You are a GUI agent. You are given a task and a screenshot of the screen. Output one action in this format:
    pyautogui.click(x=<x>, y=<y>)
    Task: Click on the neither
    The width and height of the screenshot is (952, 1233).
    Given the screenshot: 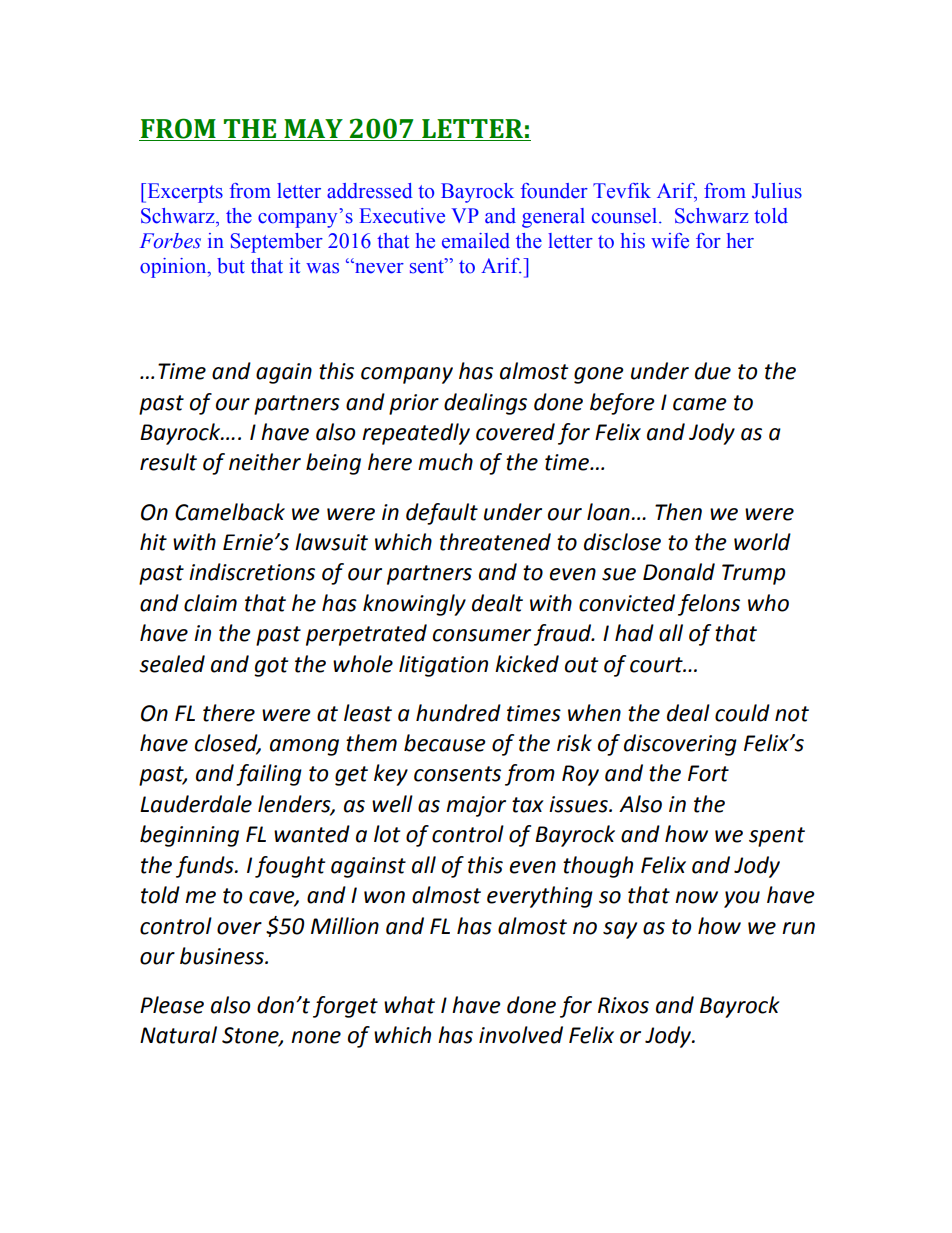 What is the action you would take?
    pyautogui.click(x=265, y=462)
